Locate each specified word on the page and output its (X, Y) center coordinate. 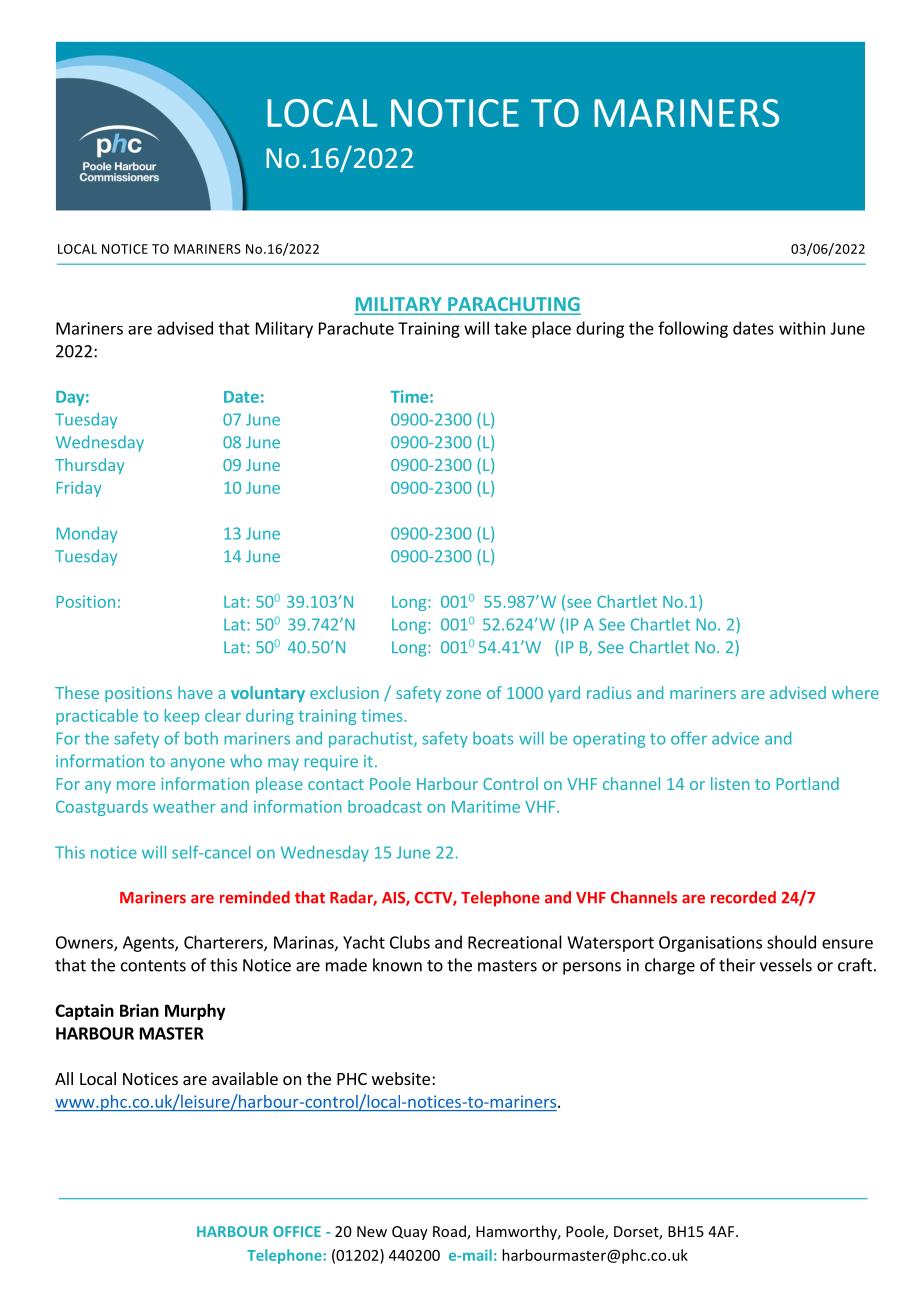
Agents (149, 944)
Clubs (410, 942)
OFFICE (297, 1231)
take (510, 328)
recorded (743, 897)
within (802, 328)
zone (463, 694)
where (855, 692)
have (195, 692)
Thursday (89, 466)
